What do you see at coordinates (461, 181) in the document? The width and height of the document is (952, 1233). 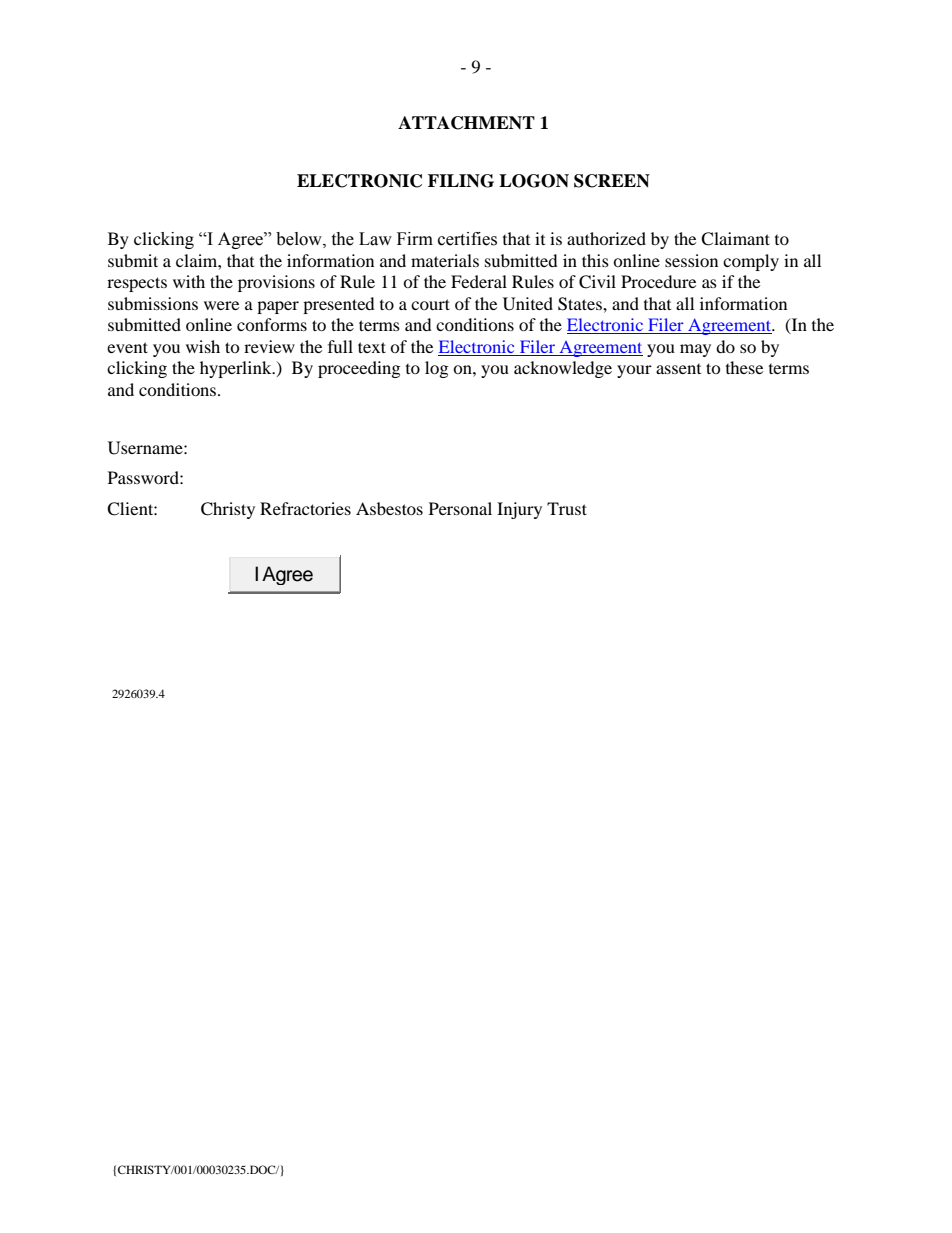 I see `FILING` at bounding box center [461, 181].
